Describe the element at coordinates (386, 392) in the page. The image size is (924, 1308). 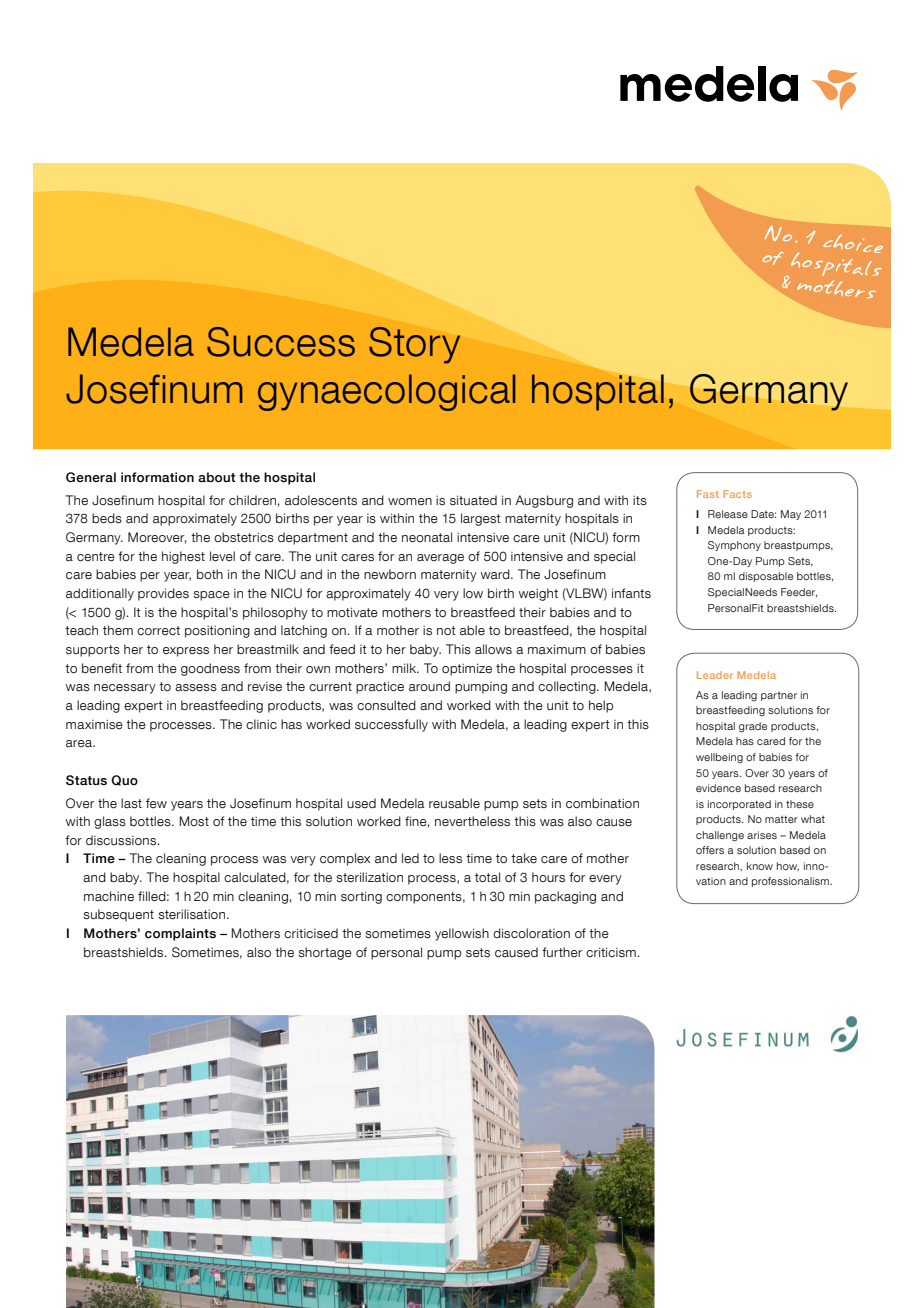
I see `gynaecological` at that location.
